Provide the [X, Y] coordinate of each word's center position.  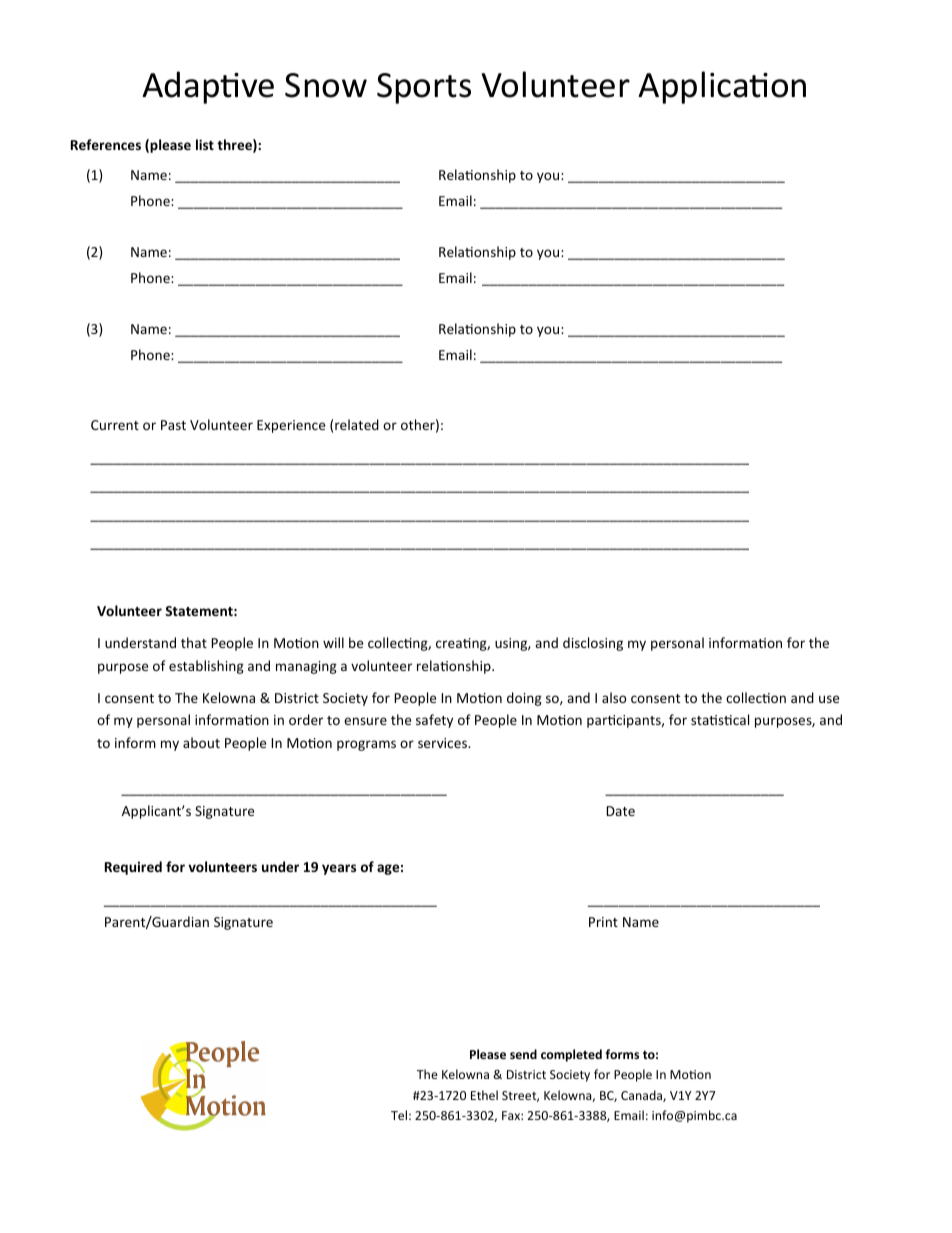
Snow [326, 85]
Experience [291, 426]
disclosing [593, 644]
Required [133, 868]
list [205, 144]
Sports [424, 88]
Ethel [484, 1095]
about [201, 742]
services [444, 743]
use [829, 699]
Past [173, 425]
